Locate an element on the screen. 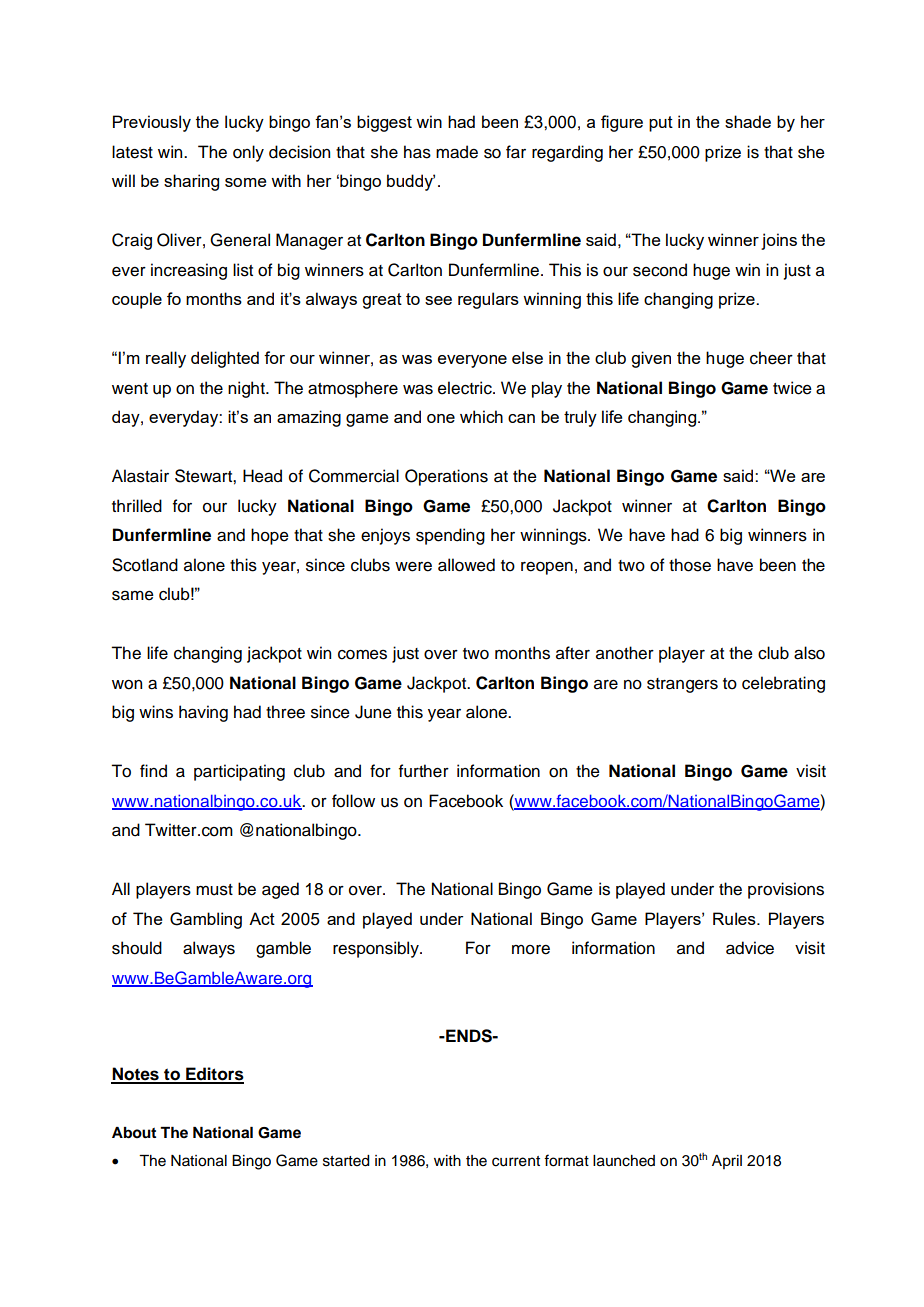  made is located at coordinates (457, 152).
